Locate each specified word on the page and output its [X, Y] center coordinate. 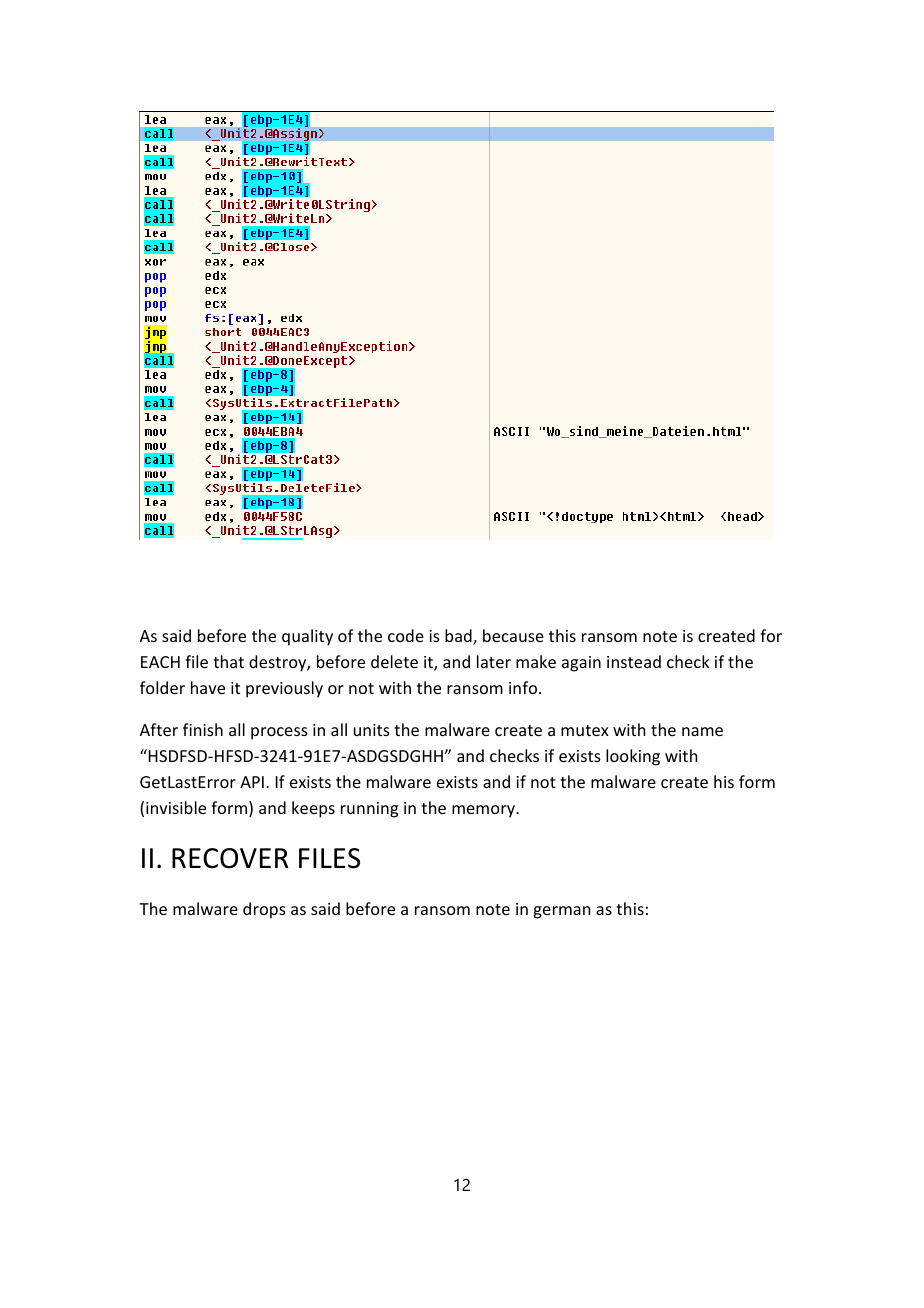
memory [484, 811]
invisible [176, 807]
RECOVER [230, 858]
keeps [313, 809]
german [561, 912]
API [252, 782]
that [228, 661]
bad [459, 637]
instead [634, 661]
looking [633, 757]
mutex [585, 730]
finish [203, 729]
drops [264, 910]
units [372, 730]
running [369, 810]
